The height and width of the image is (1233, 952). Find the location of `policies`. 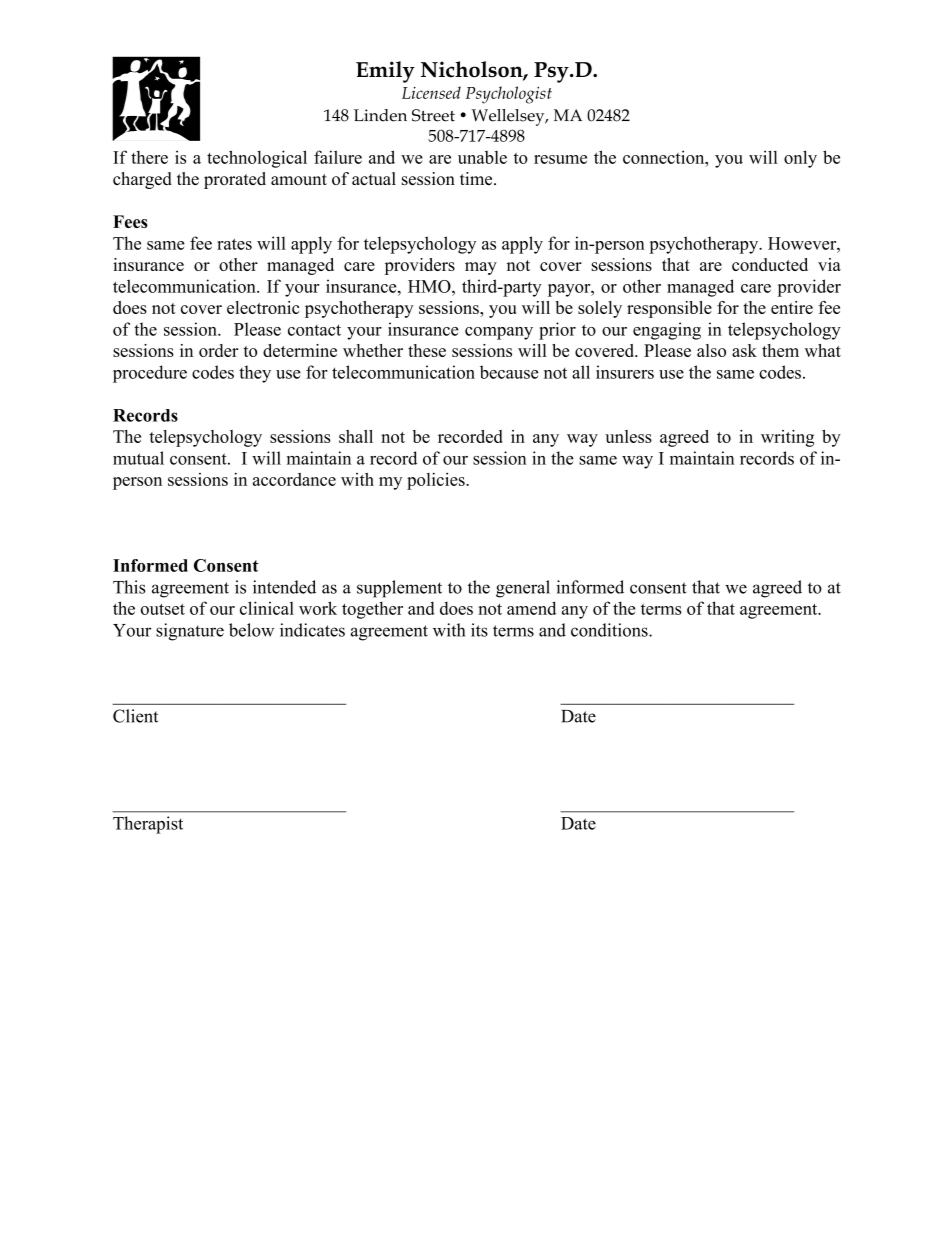

policies is located at coordinates (437, 481).
